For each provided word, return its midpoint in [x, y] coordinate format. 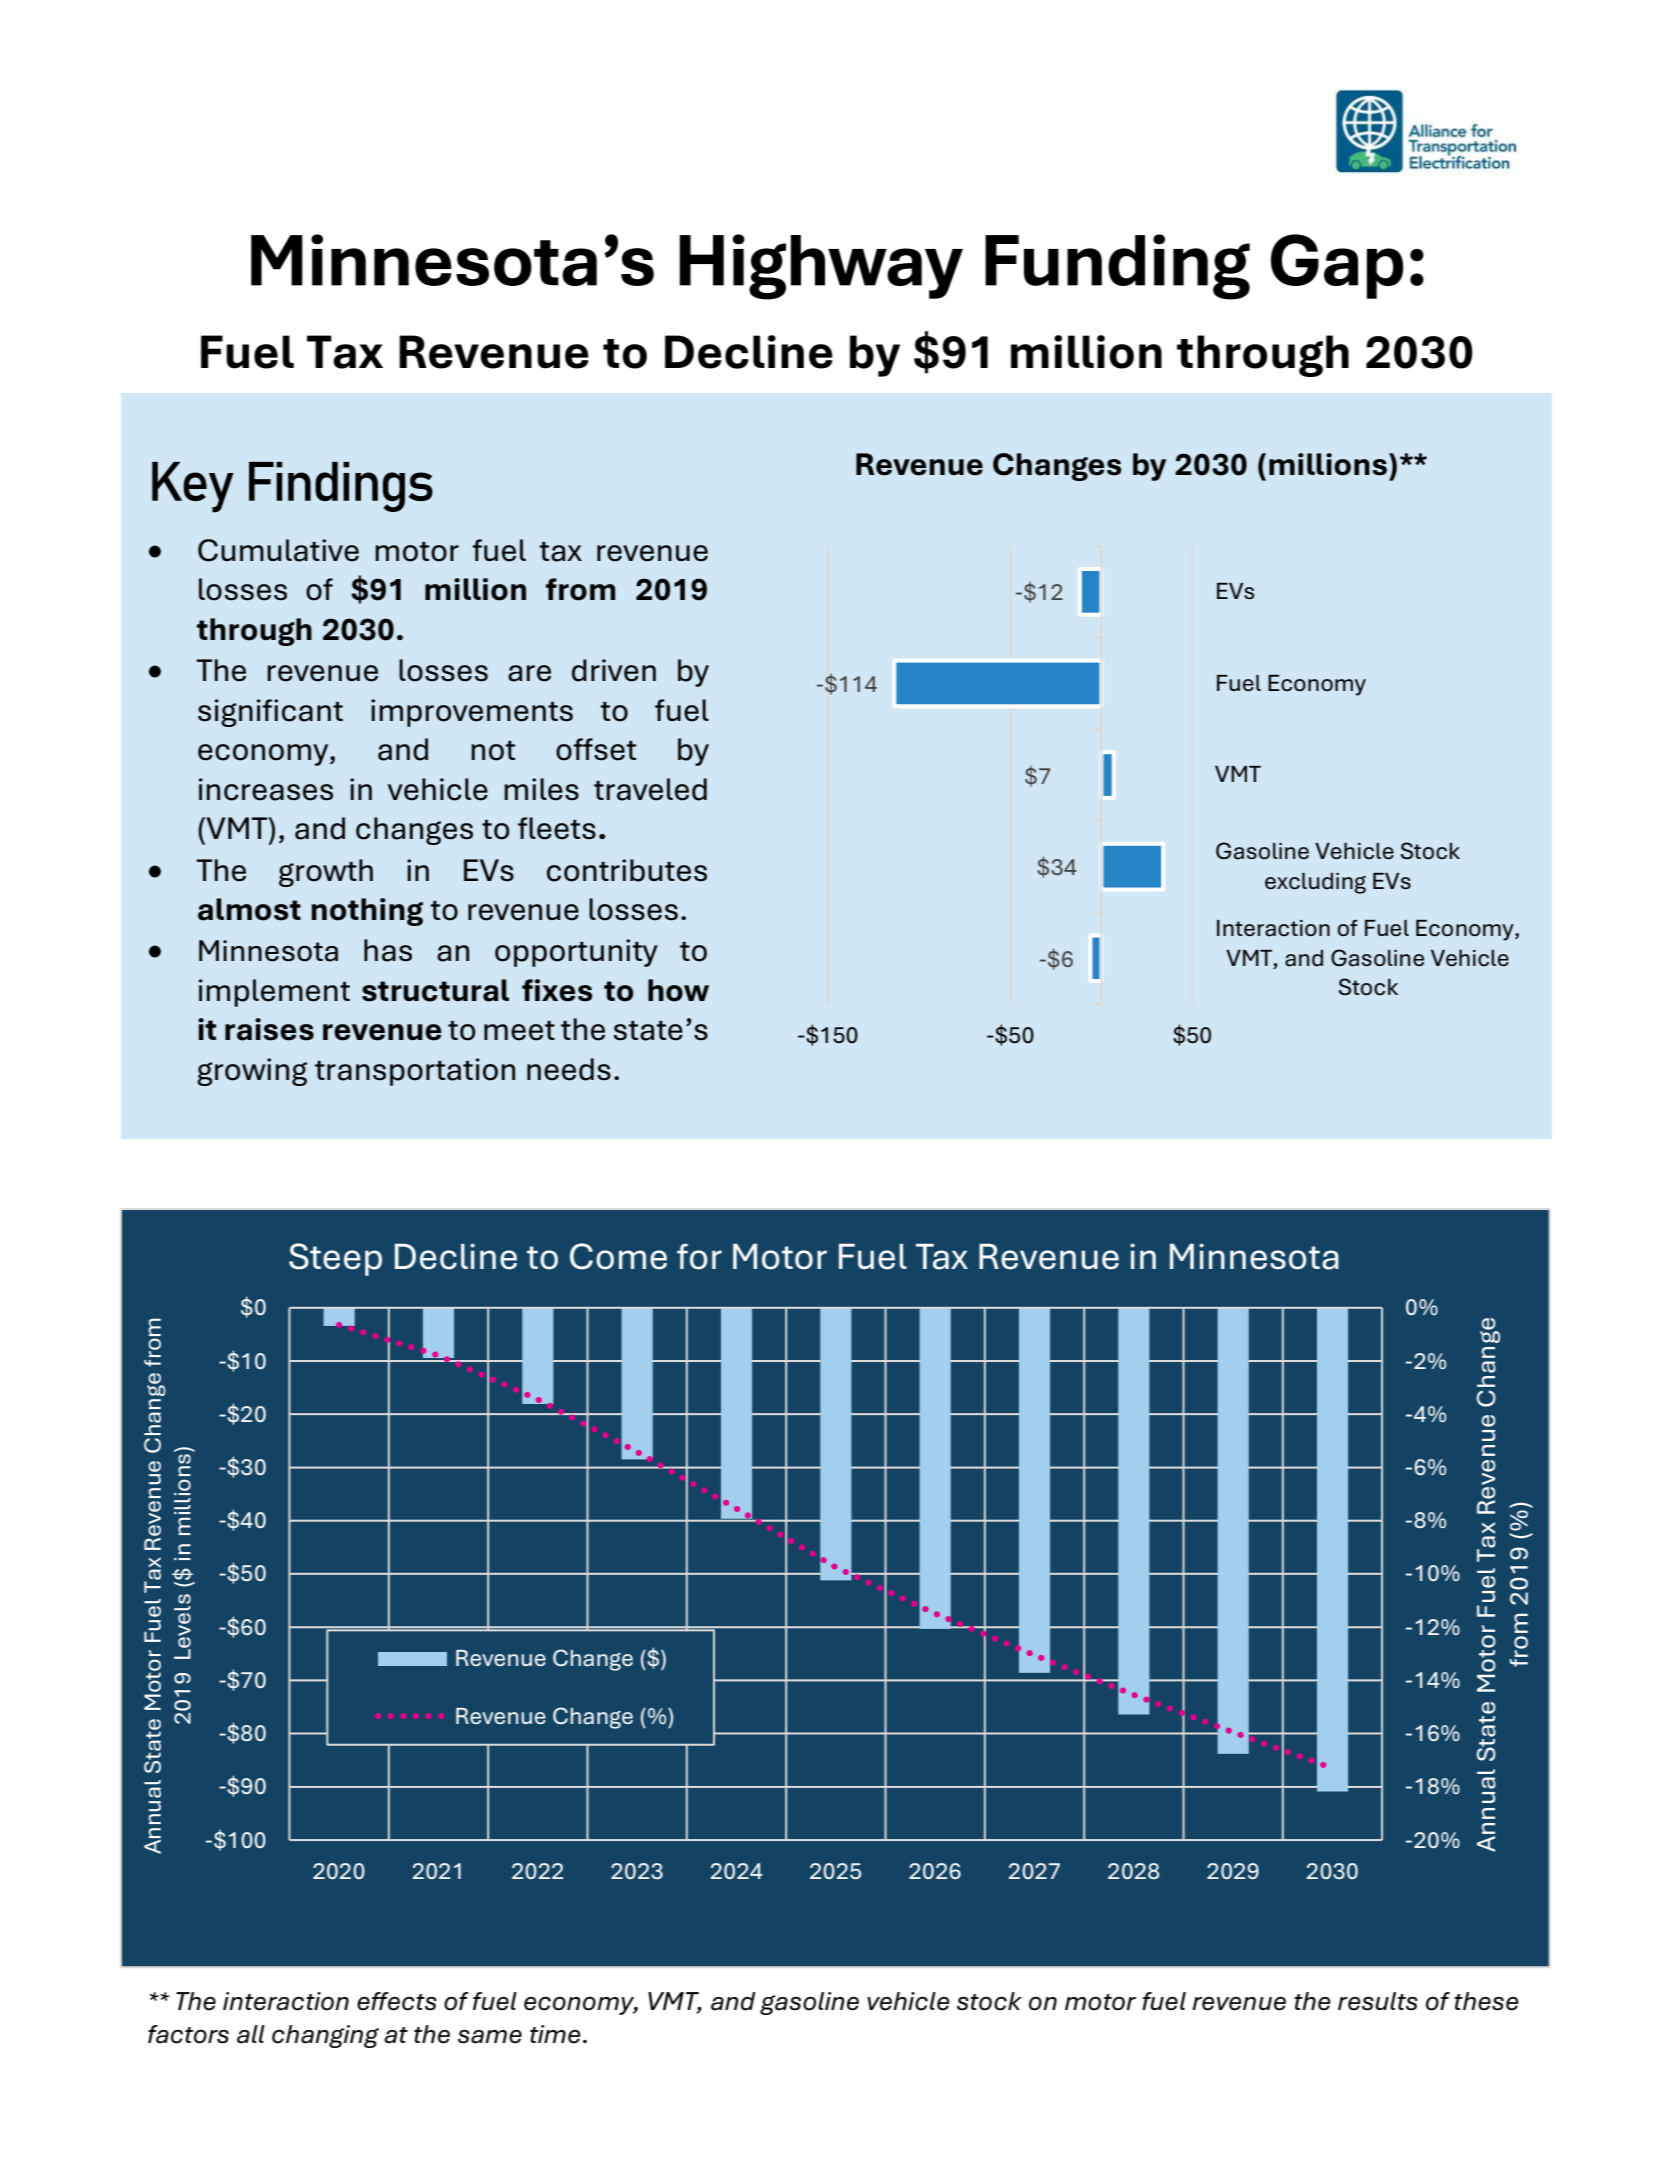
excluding [1315, 883]
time [555, 2034]
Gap [1337, 266]
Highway [821, 267]
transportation [415, 1072]
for [699, 1256]
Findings [341, 486]
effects [397, 2001]
